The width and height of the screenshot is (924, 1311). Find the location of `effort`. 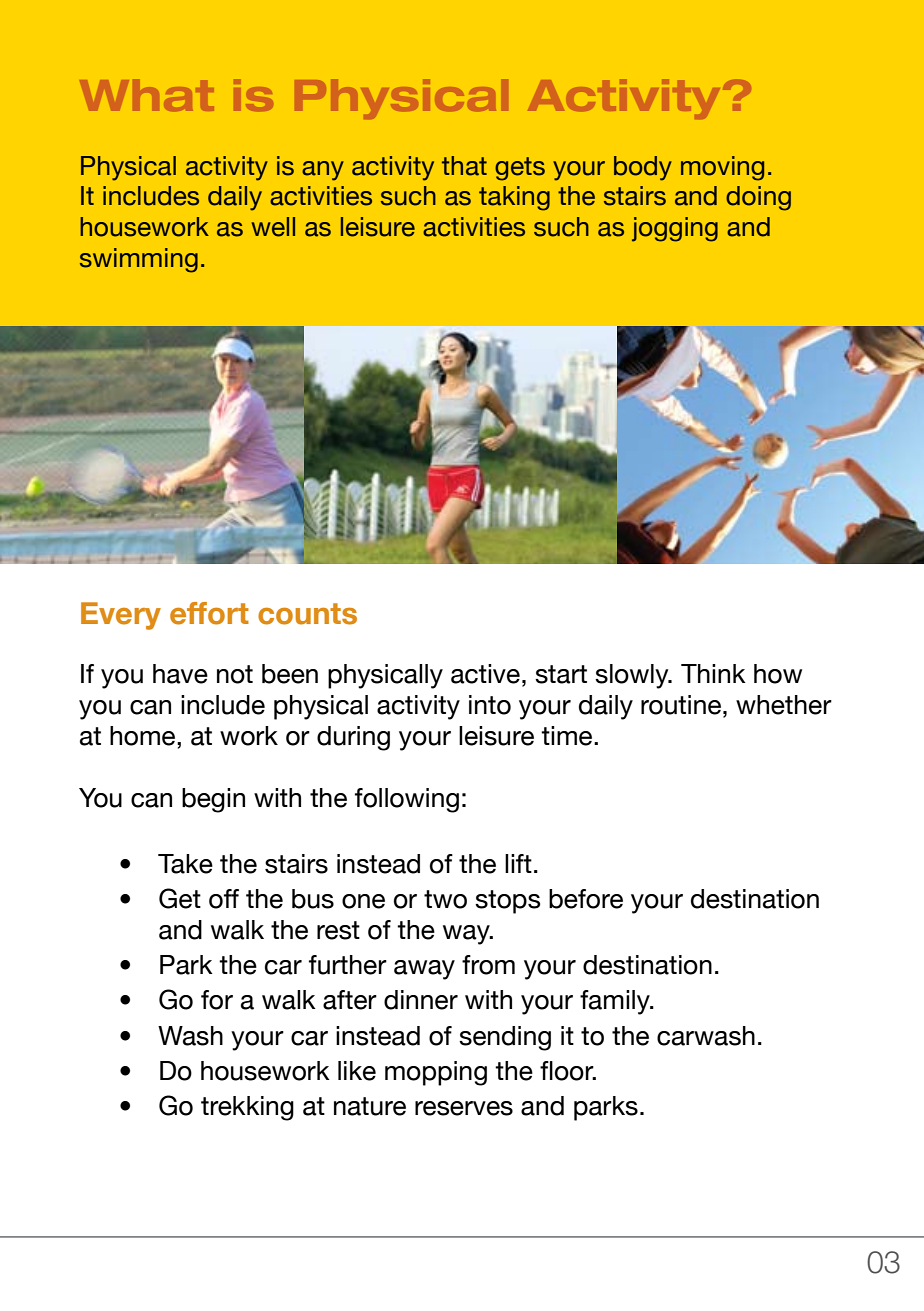

effort is located at coordinates (209, 613).
